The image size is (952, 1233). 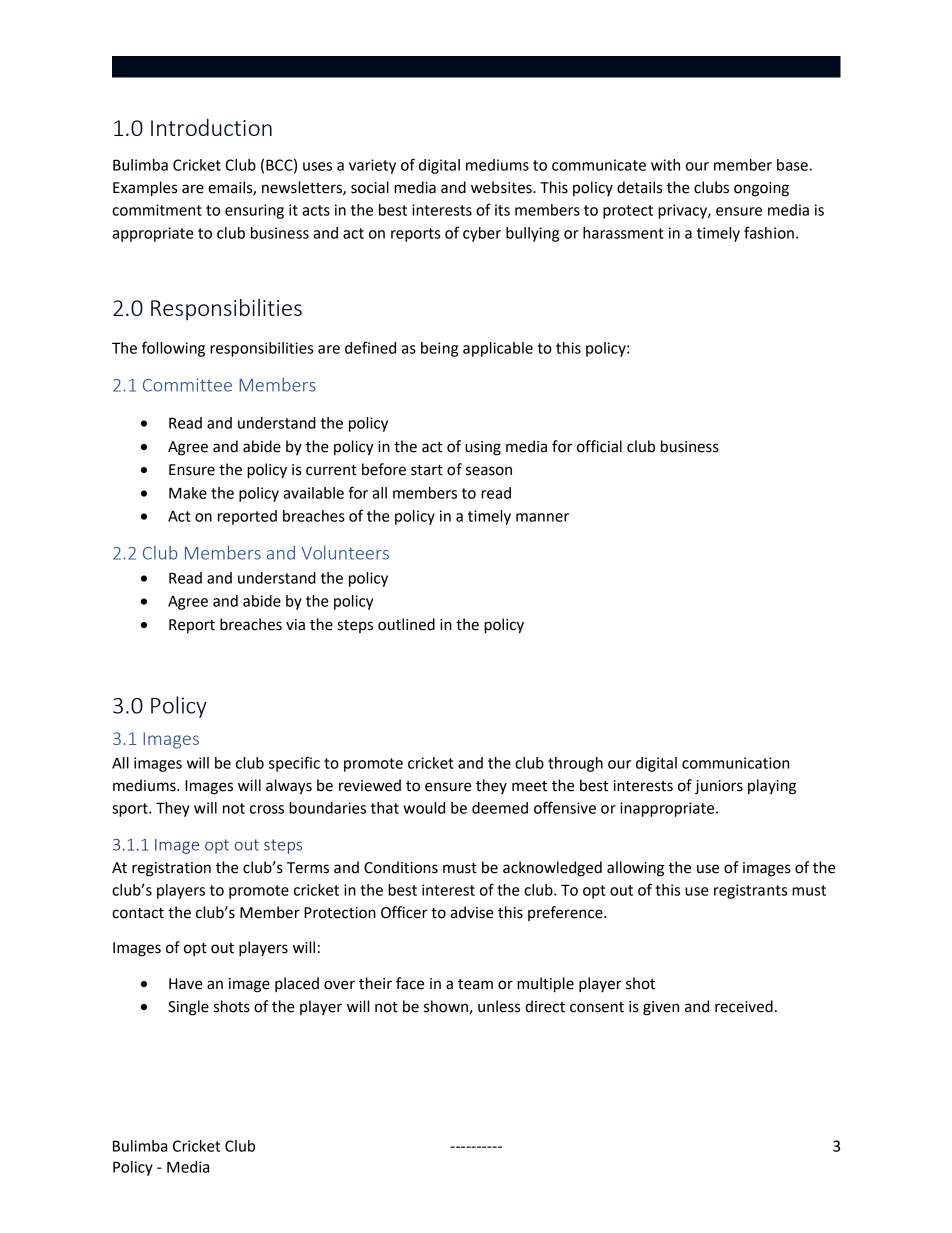 I want to click on communication, so click(x=735, y=763).
